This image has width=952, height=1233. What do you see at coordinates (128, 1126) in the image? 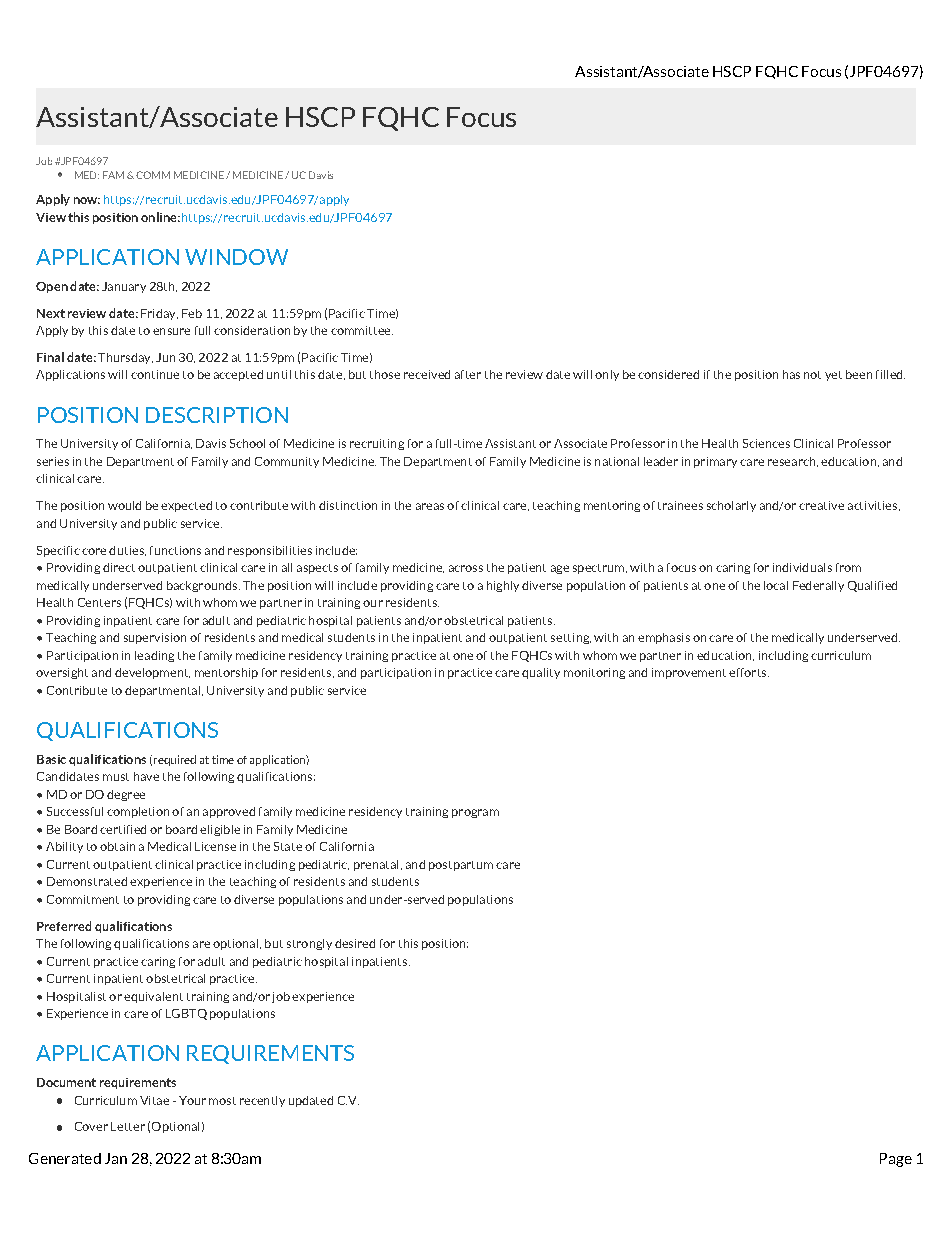
I see `Letter` at bounding box center [128, 1126].
